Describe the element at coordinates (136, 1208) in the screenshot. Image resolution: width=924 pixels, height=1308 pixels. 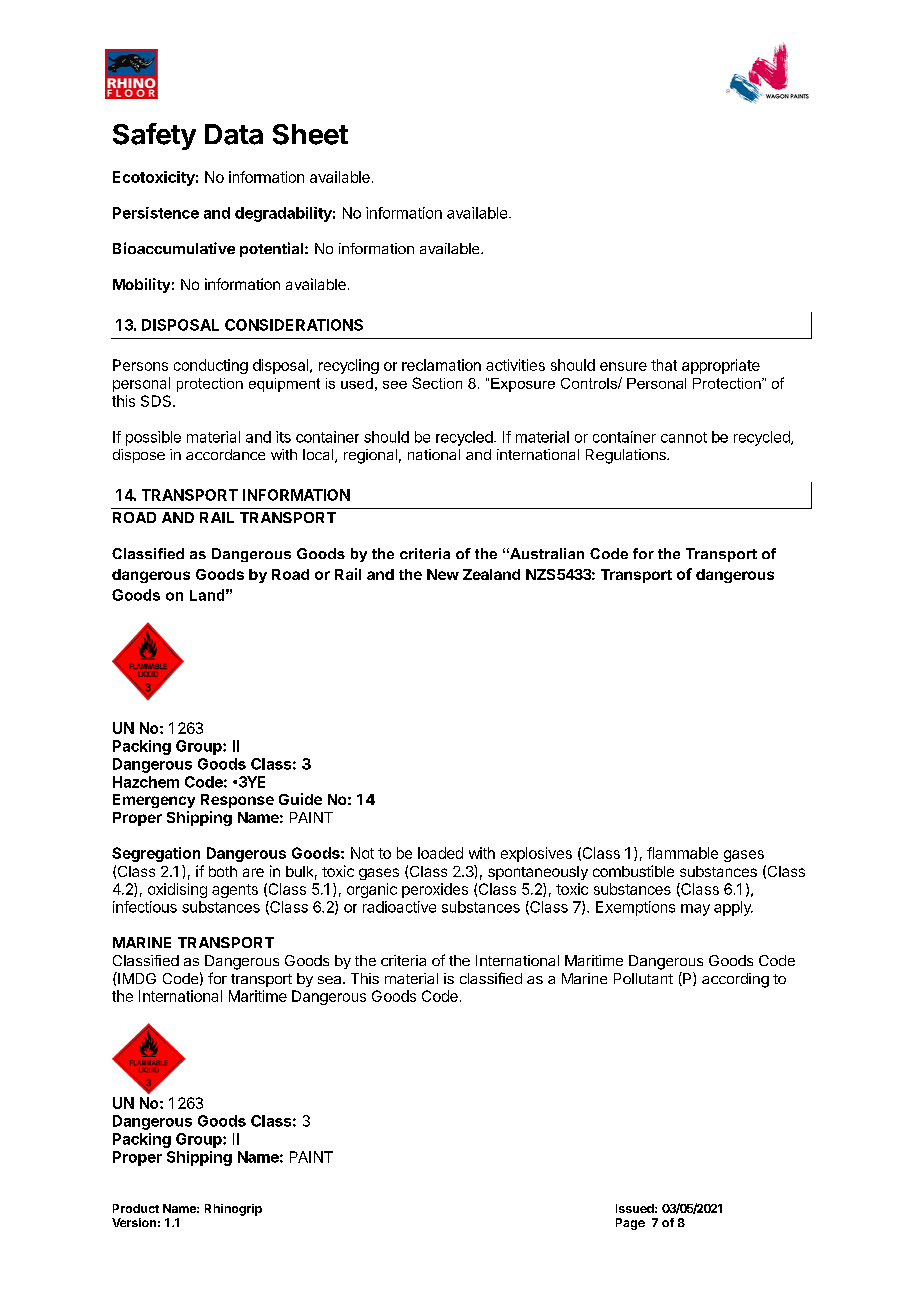
I see `Product` at that location.
